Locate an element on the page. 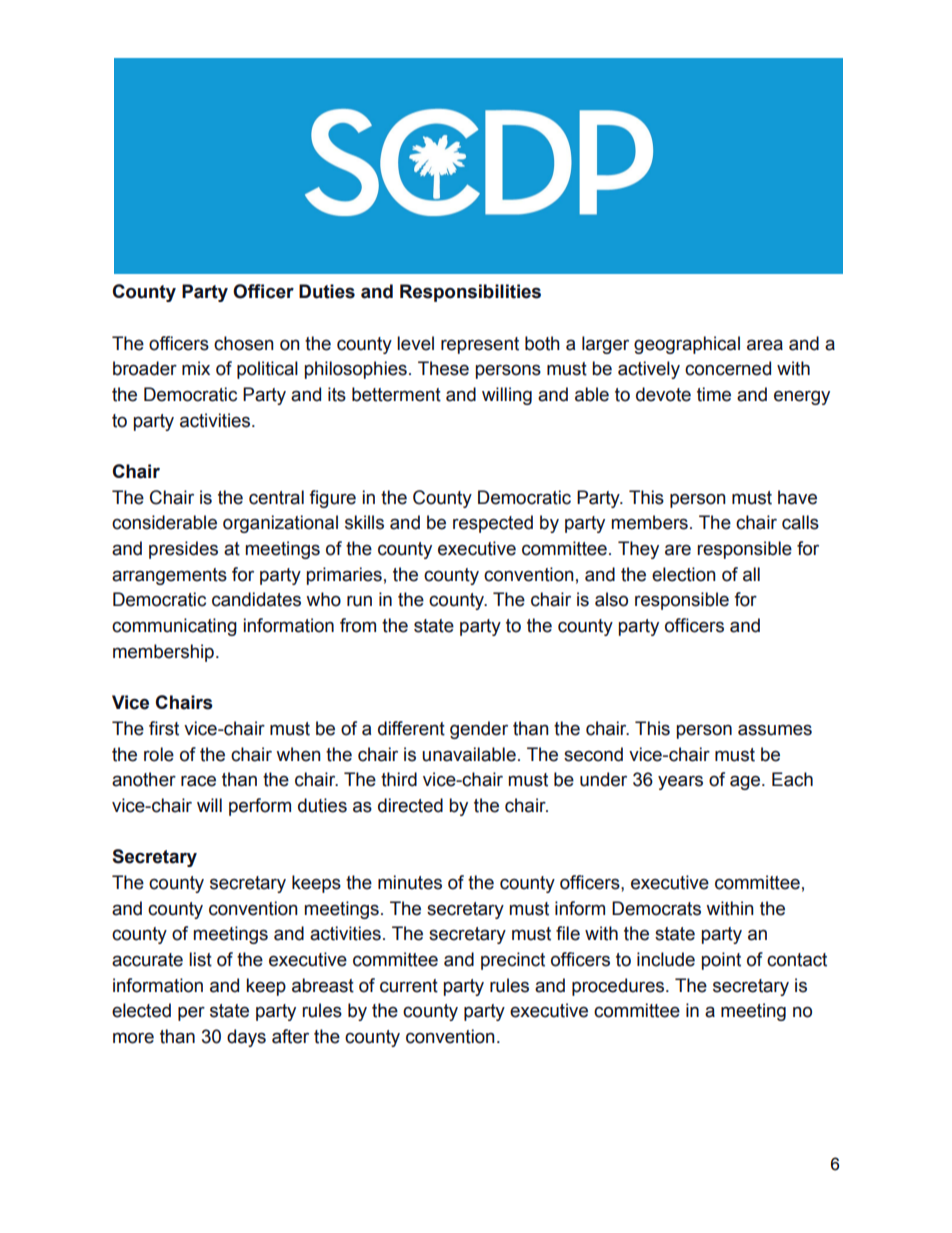  have is located at coordinates (797, 497).
